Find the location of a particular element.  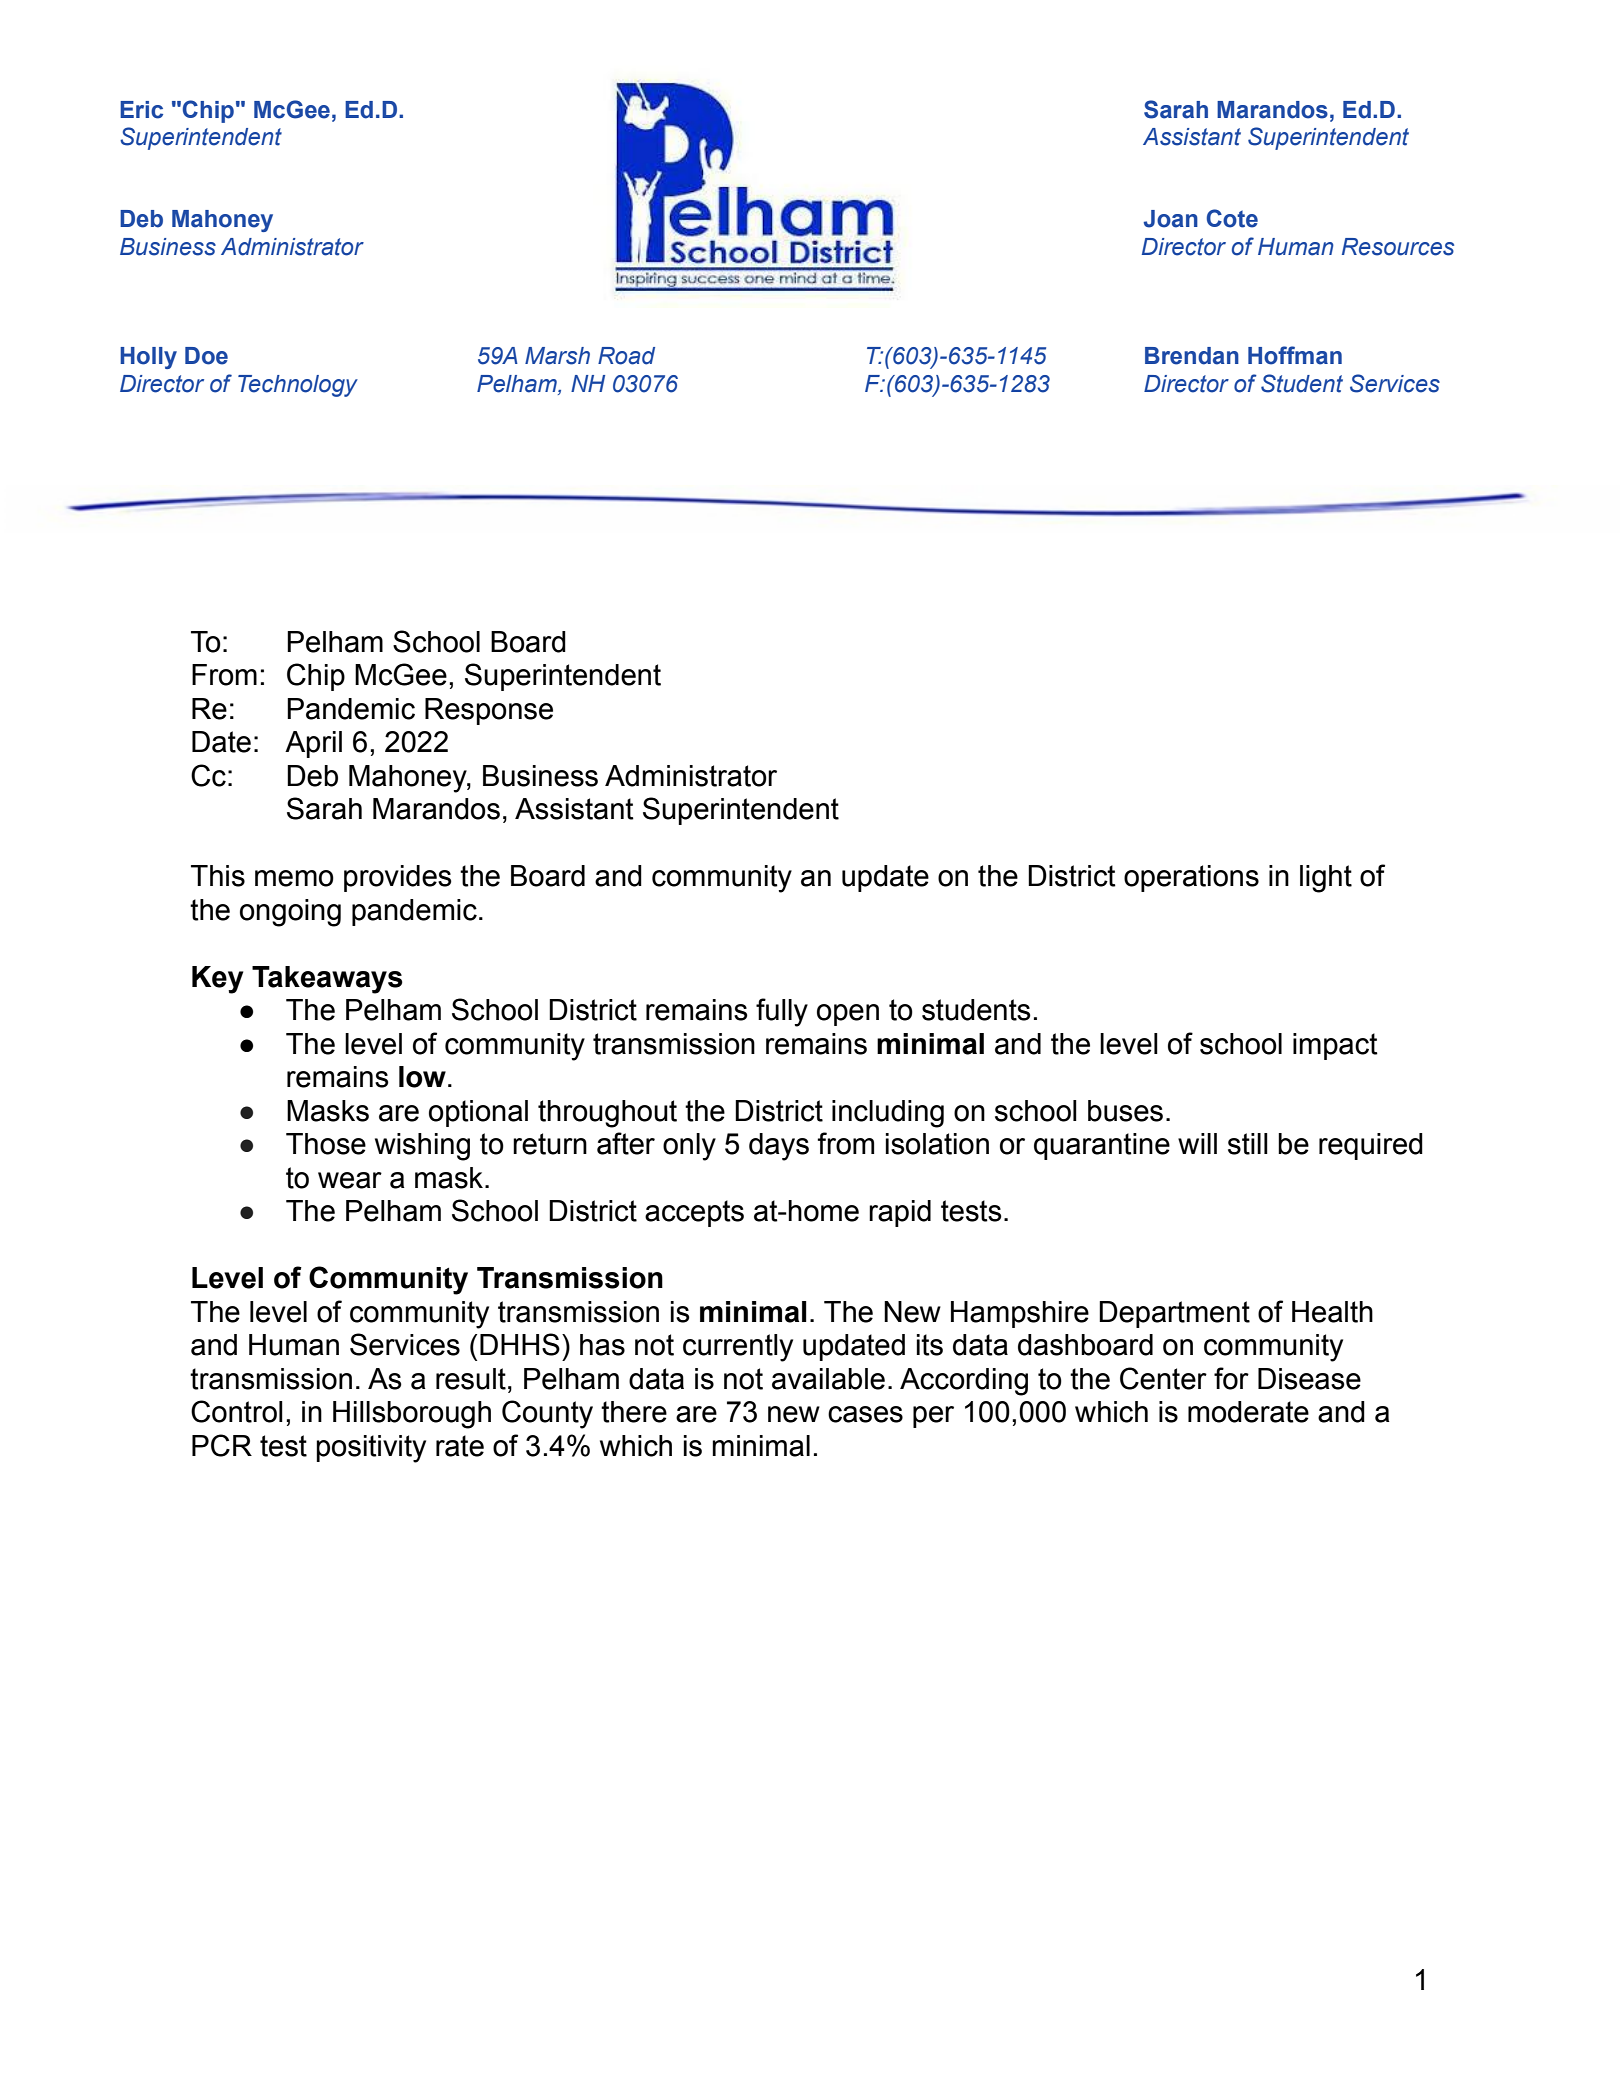

Control is located at coordinates (237, 1411).
